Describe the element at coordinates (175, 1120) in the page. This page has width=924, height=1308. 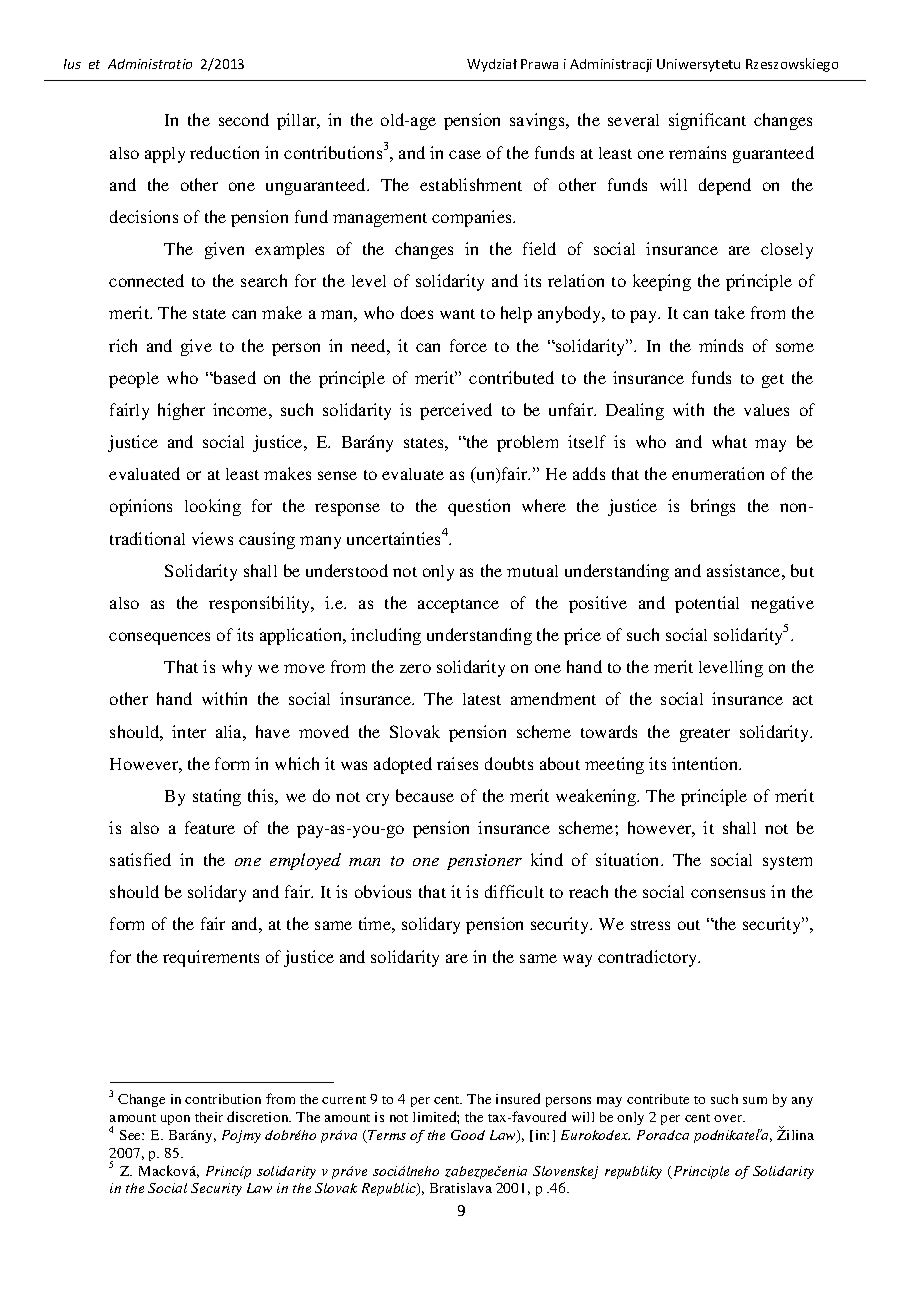
I see `upon` at that location.
